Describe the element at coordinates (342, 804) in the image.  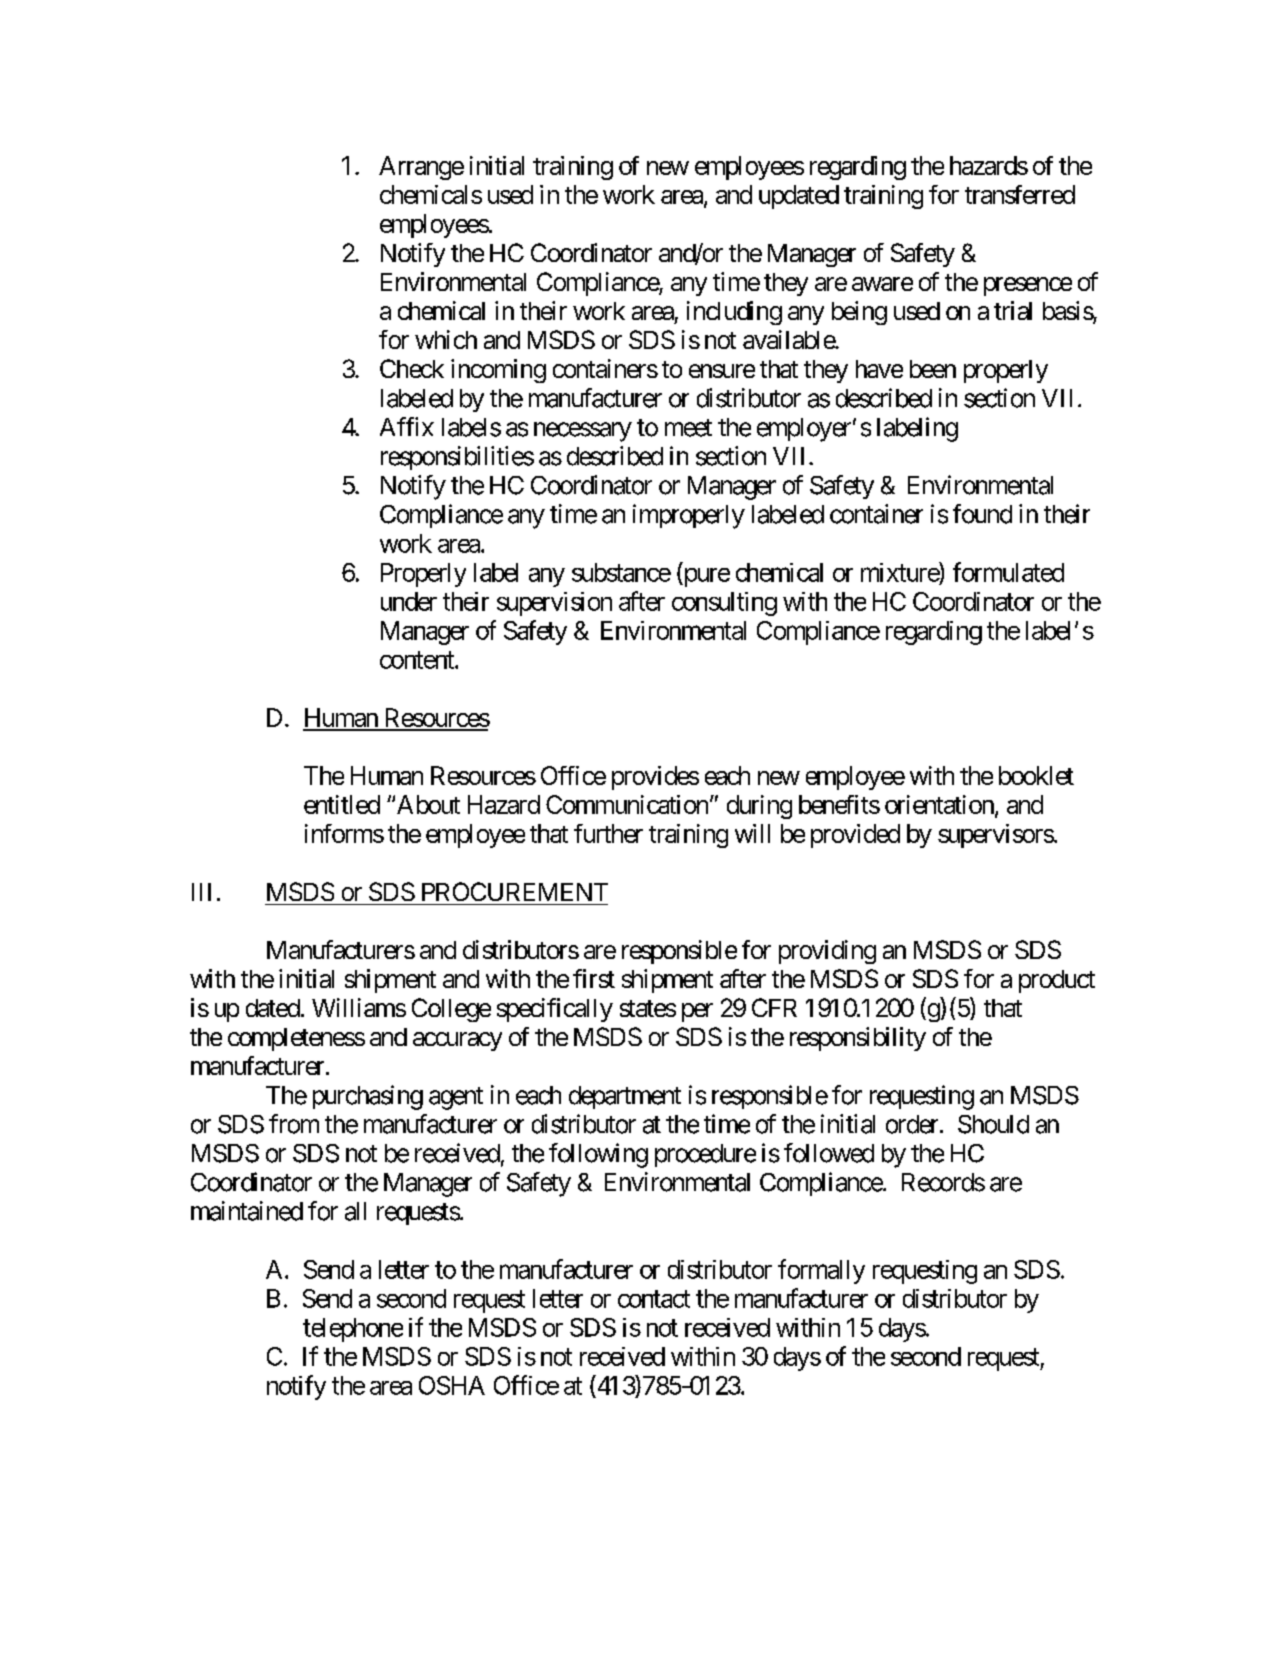
I see `entitled` at that location.
